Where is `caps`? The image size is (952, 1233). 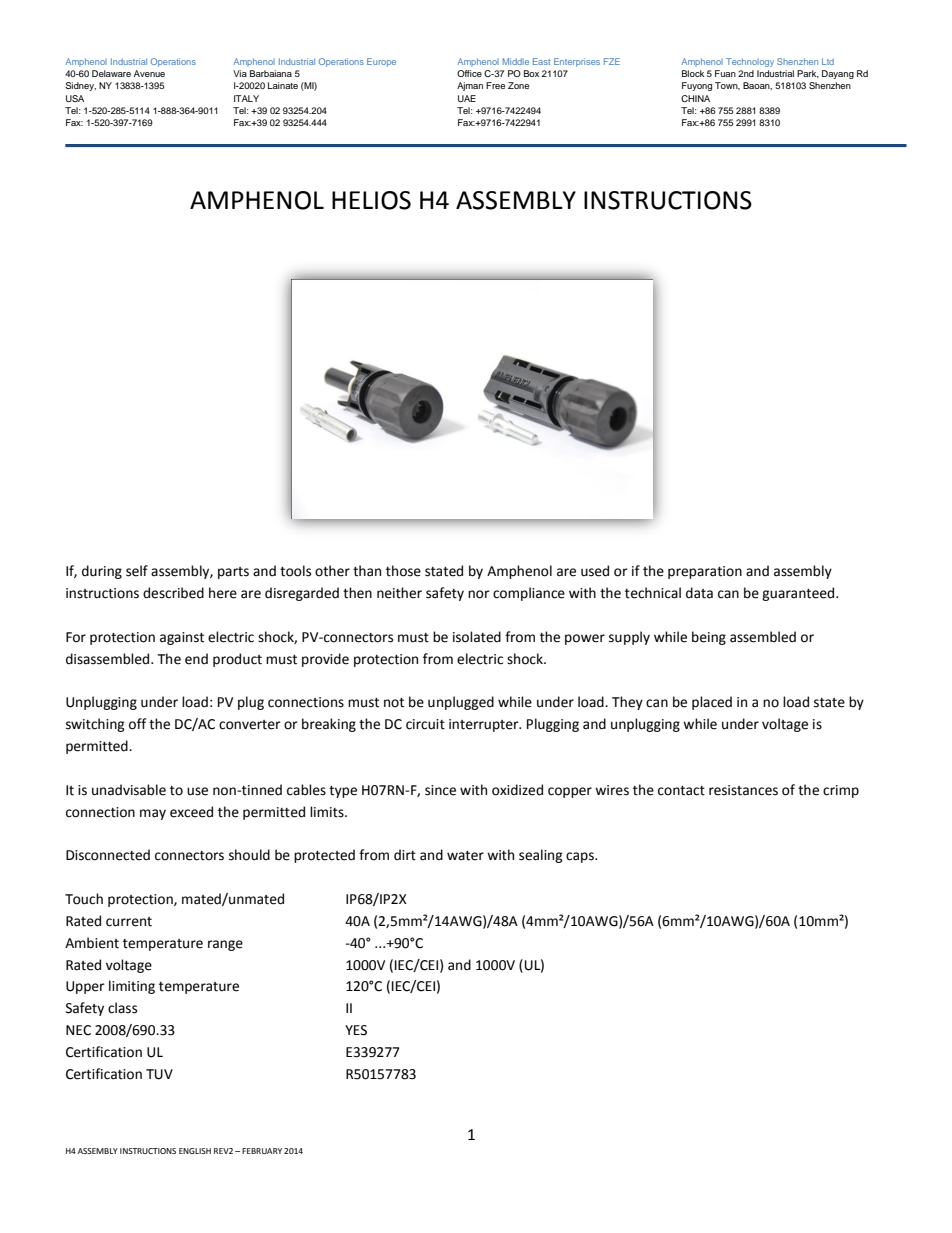 caps is located at coordinates (581, 857).
